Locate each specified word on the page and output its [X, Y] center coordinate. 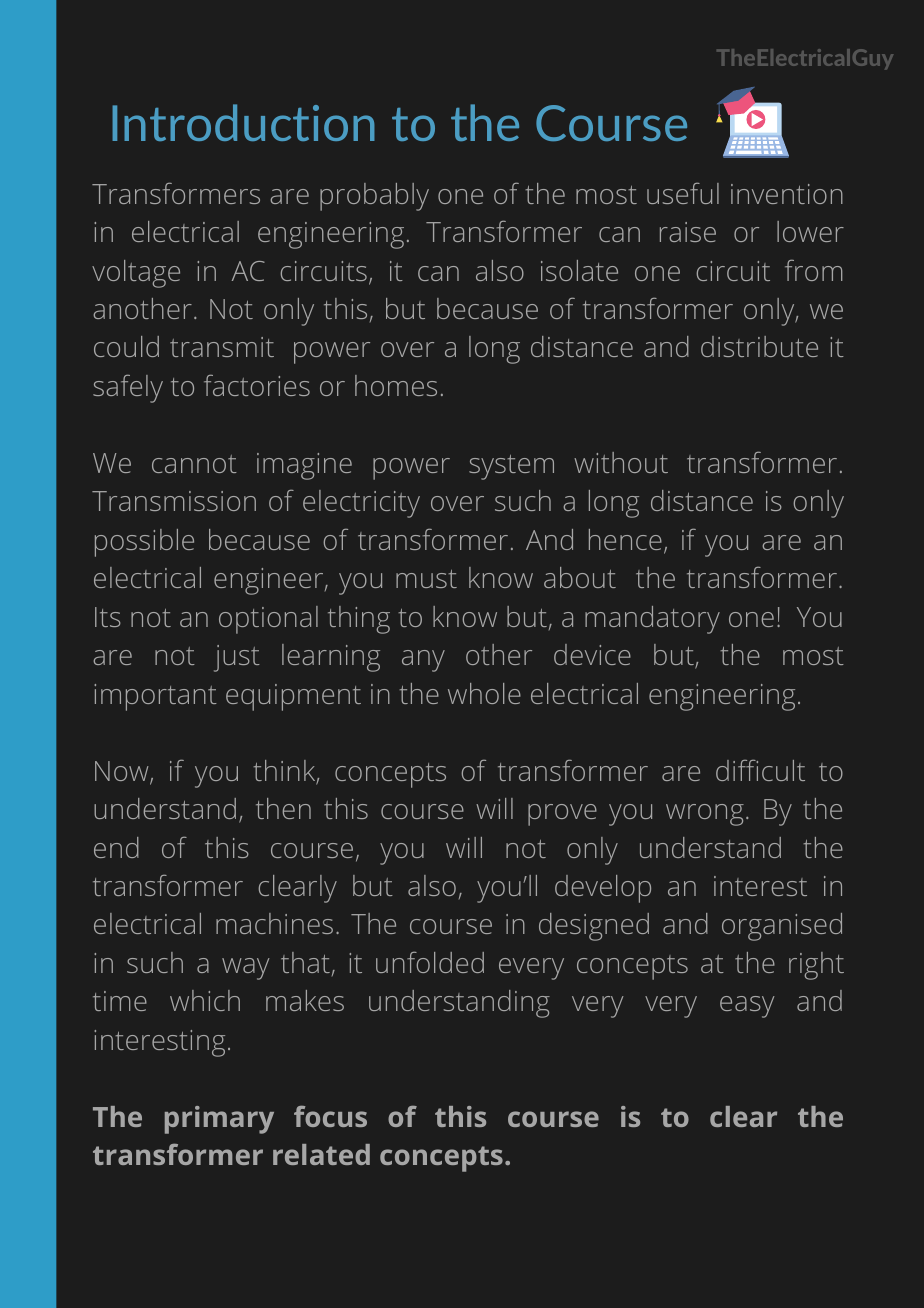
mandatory [652, 620]
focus [330, 1116]
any [423, 661]
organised [782, 927]
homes [396, 385]
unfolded [430, 962]
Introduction [243, 122]
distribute [759, 346]
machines [274, 923]
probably [374, 197]
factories [257, 385]
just [237, 658]
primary [219, 1120]
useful [683, 193]
